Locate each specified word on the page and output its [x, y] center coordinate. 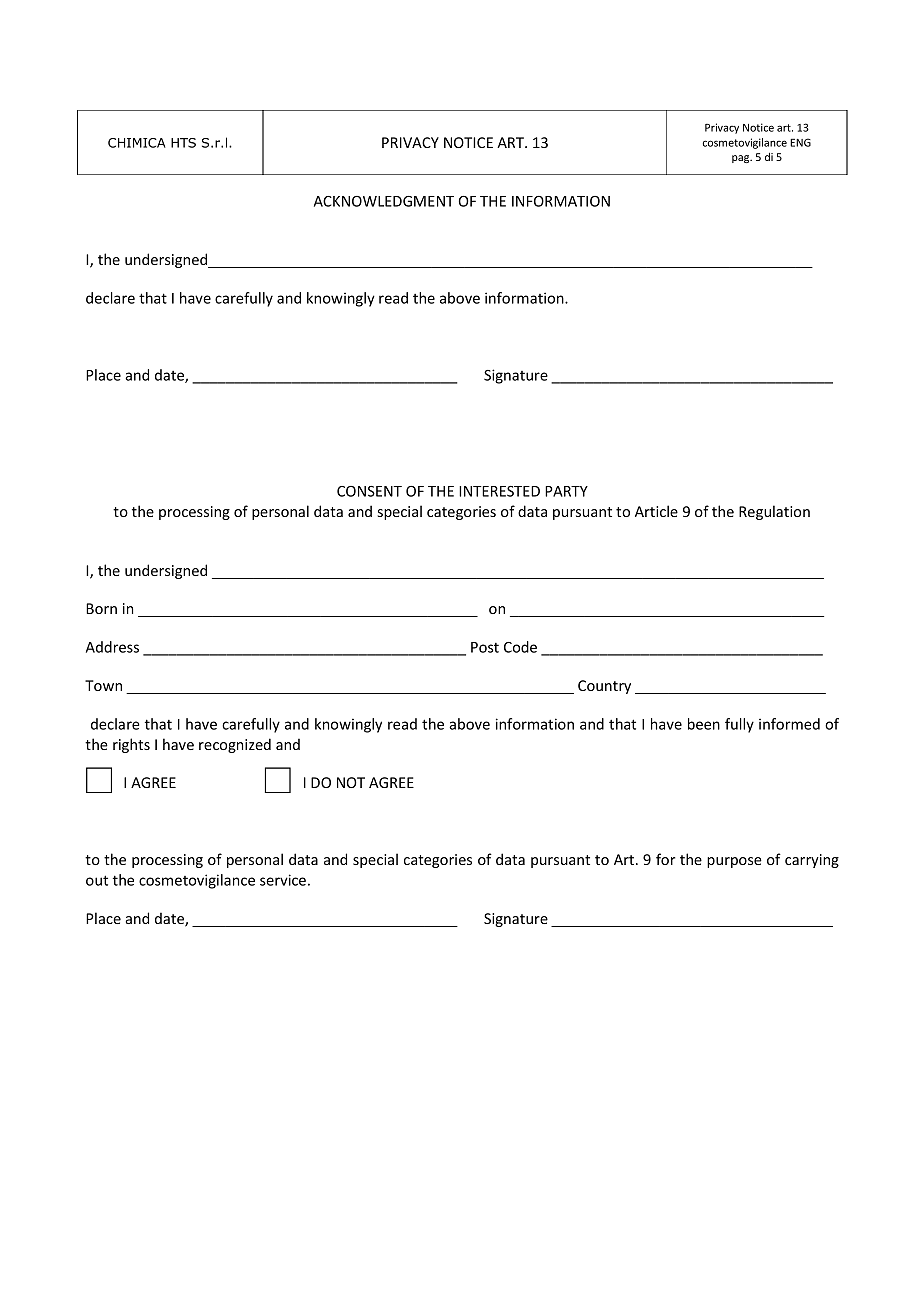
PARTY [566, 491]
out [97, 880]
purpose [734, 862]
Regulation [774, 512]
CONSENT [369, 491]
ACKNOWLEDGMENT [384, 201]
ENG [800, 142]
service [283, 880]
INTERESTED [499, 491]
